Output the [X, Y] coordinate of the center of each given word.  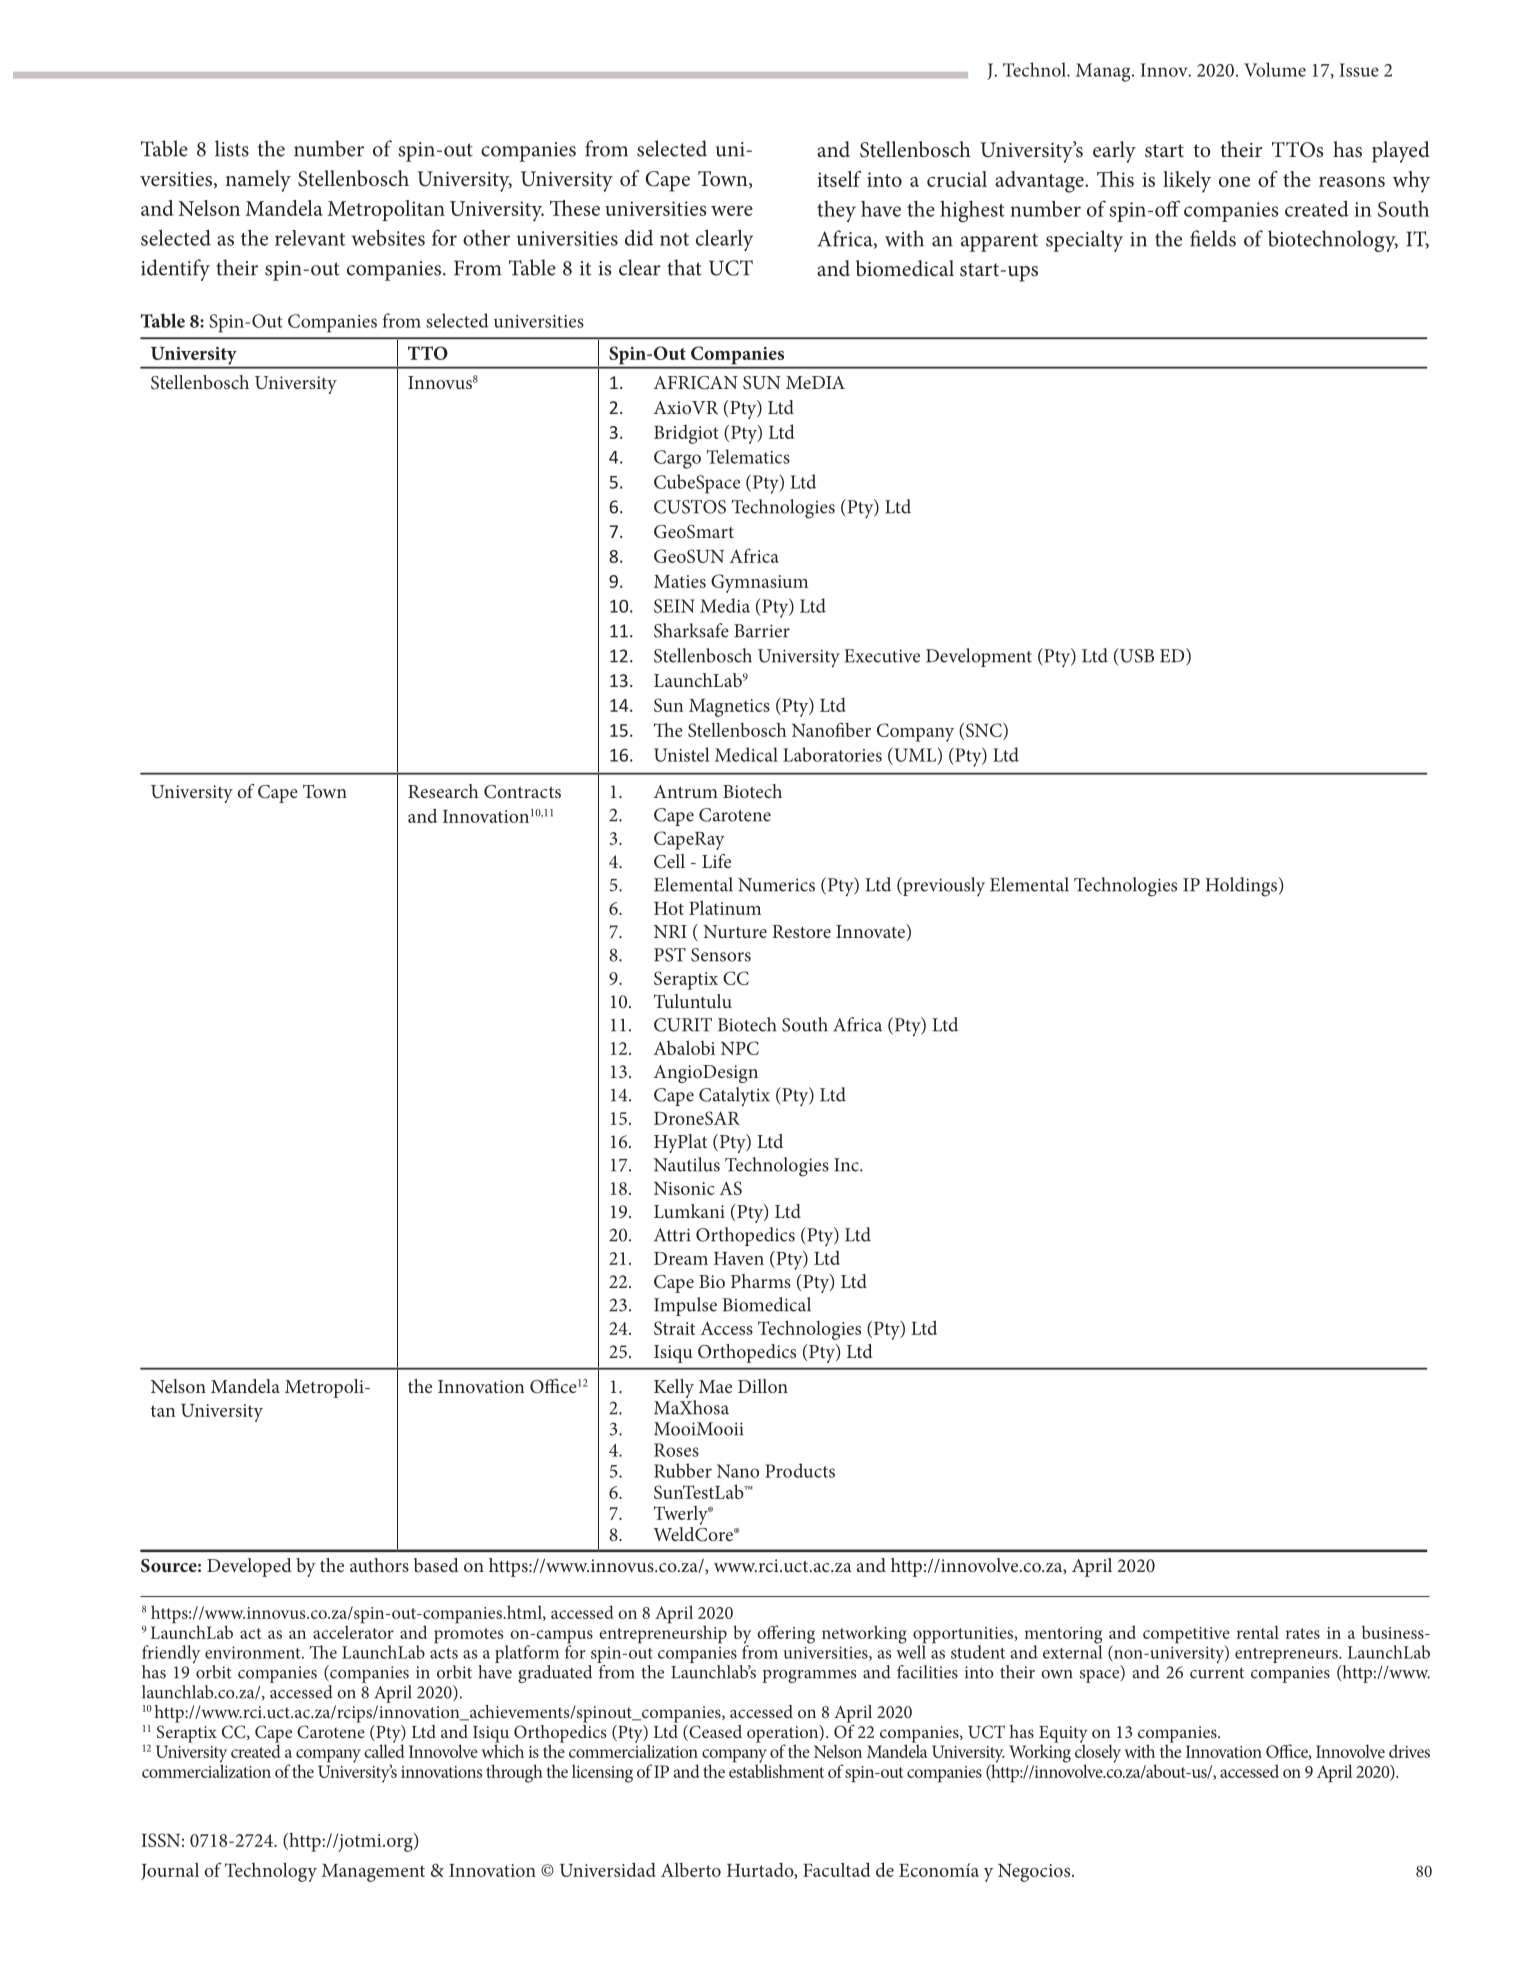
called [384, 1750]
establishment [776, 1770]
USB [1136, 655]
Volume [1275, 69]
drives [1409, 1751]
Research [443, 791]
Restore [801, 931]
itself [839, 179]
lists [232, 148]
